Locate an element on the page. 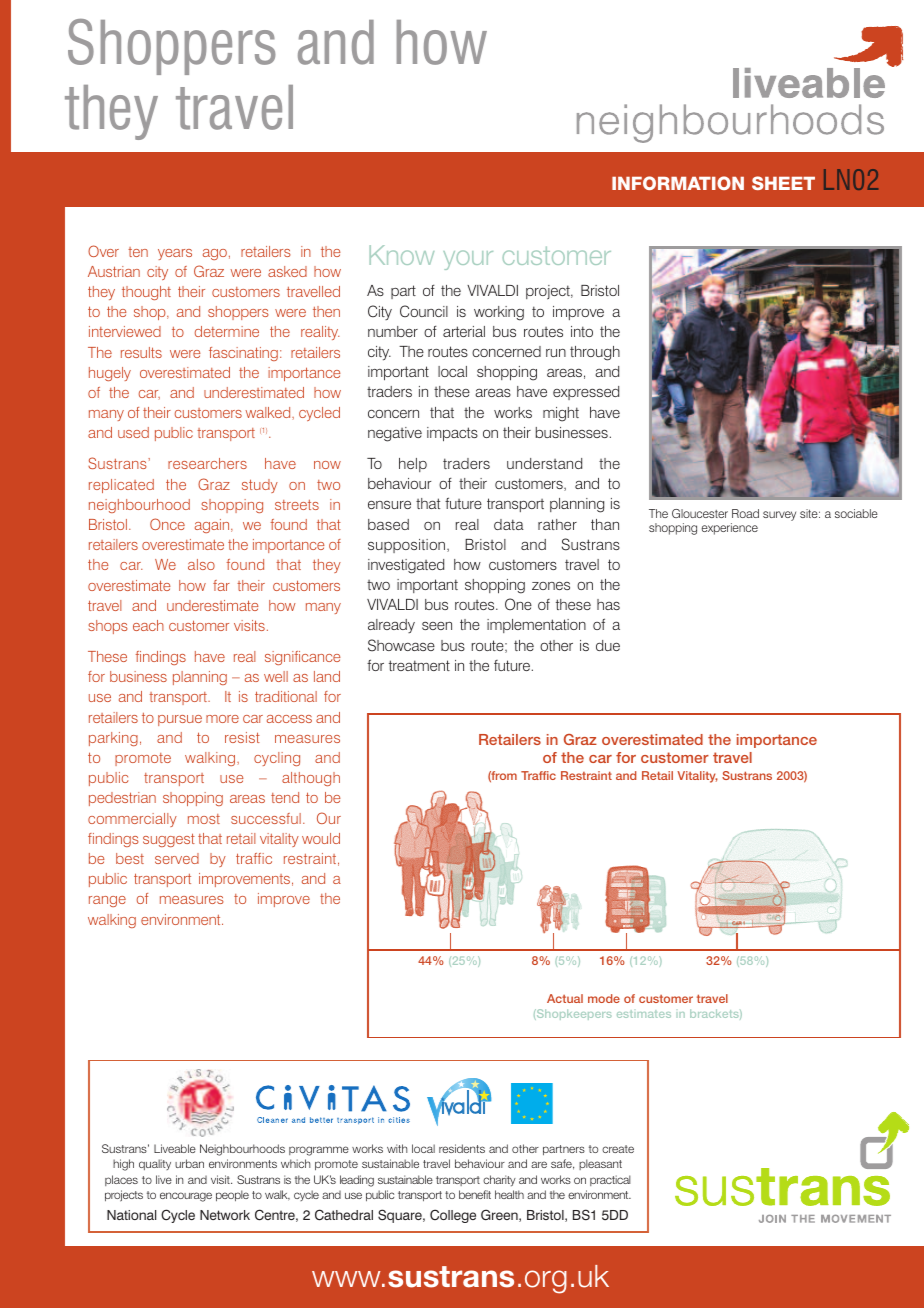 This page has width=924, height=1308. impacts is located at coordinates (452, 434).
